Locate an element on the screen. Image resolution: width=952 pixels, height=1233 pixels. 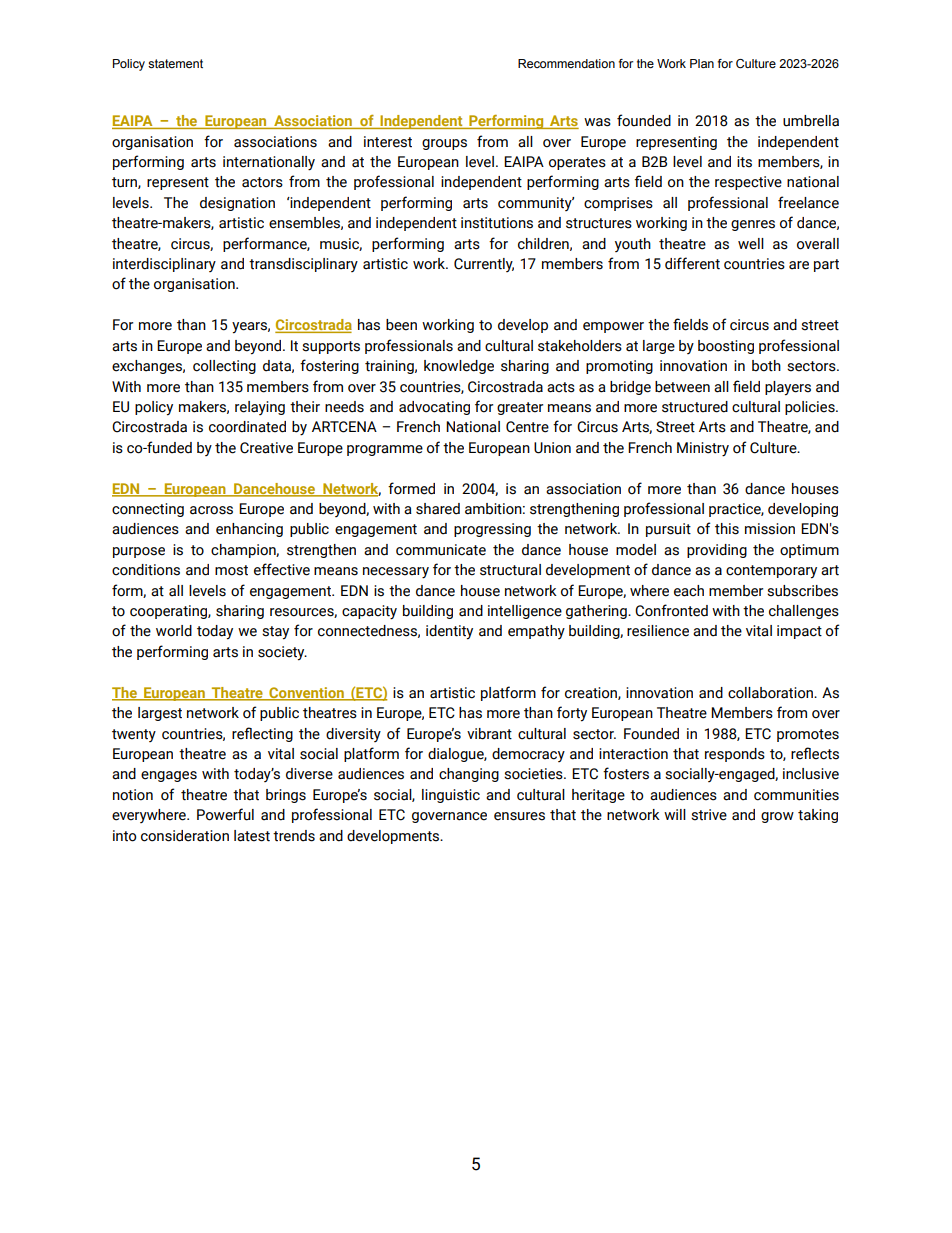
strive is located at coordinates (709, 815).
